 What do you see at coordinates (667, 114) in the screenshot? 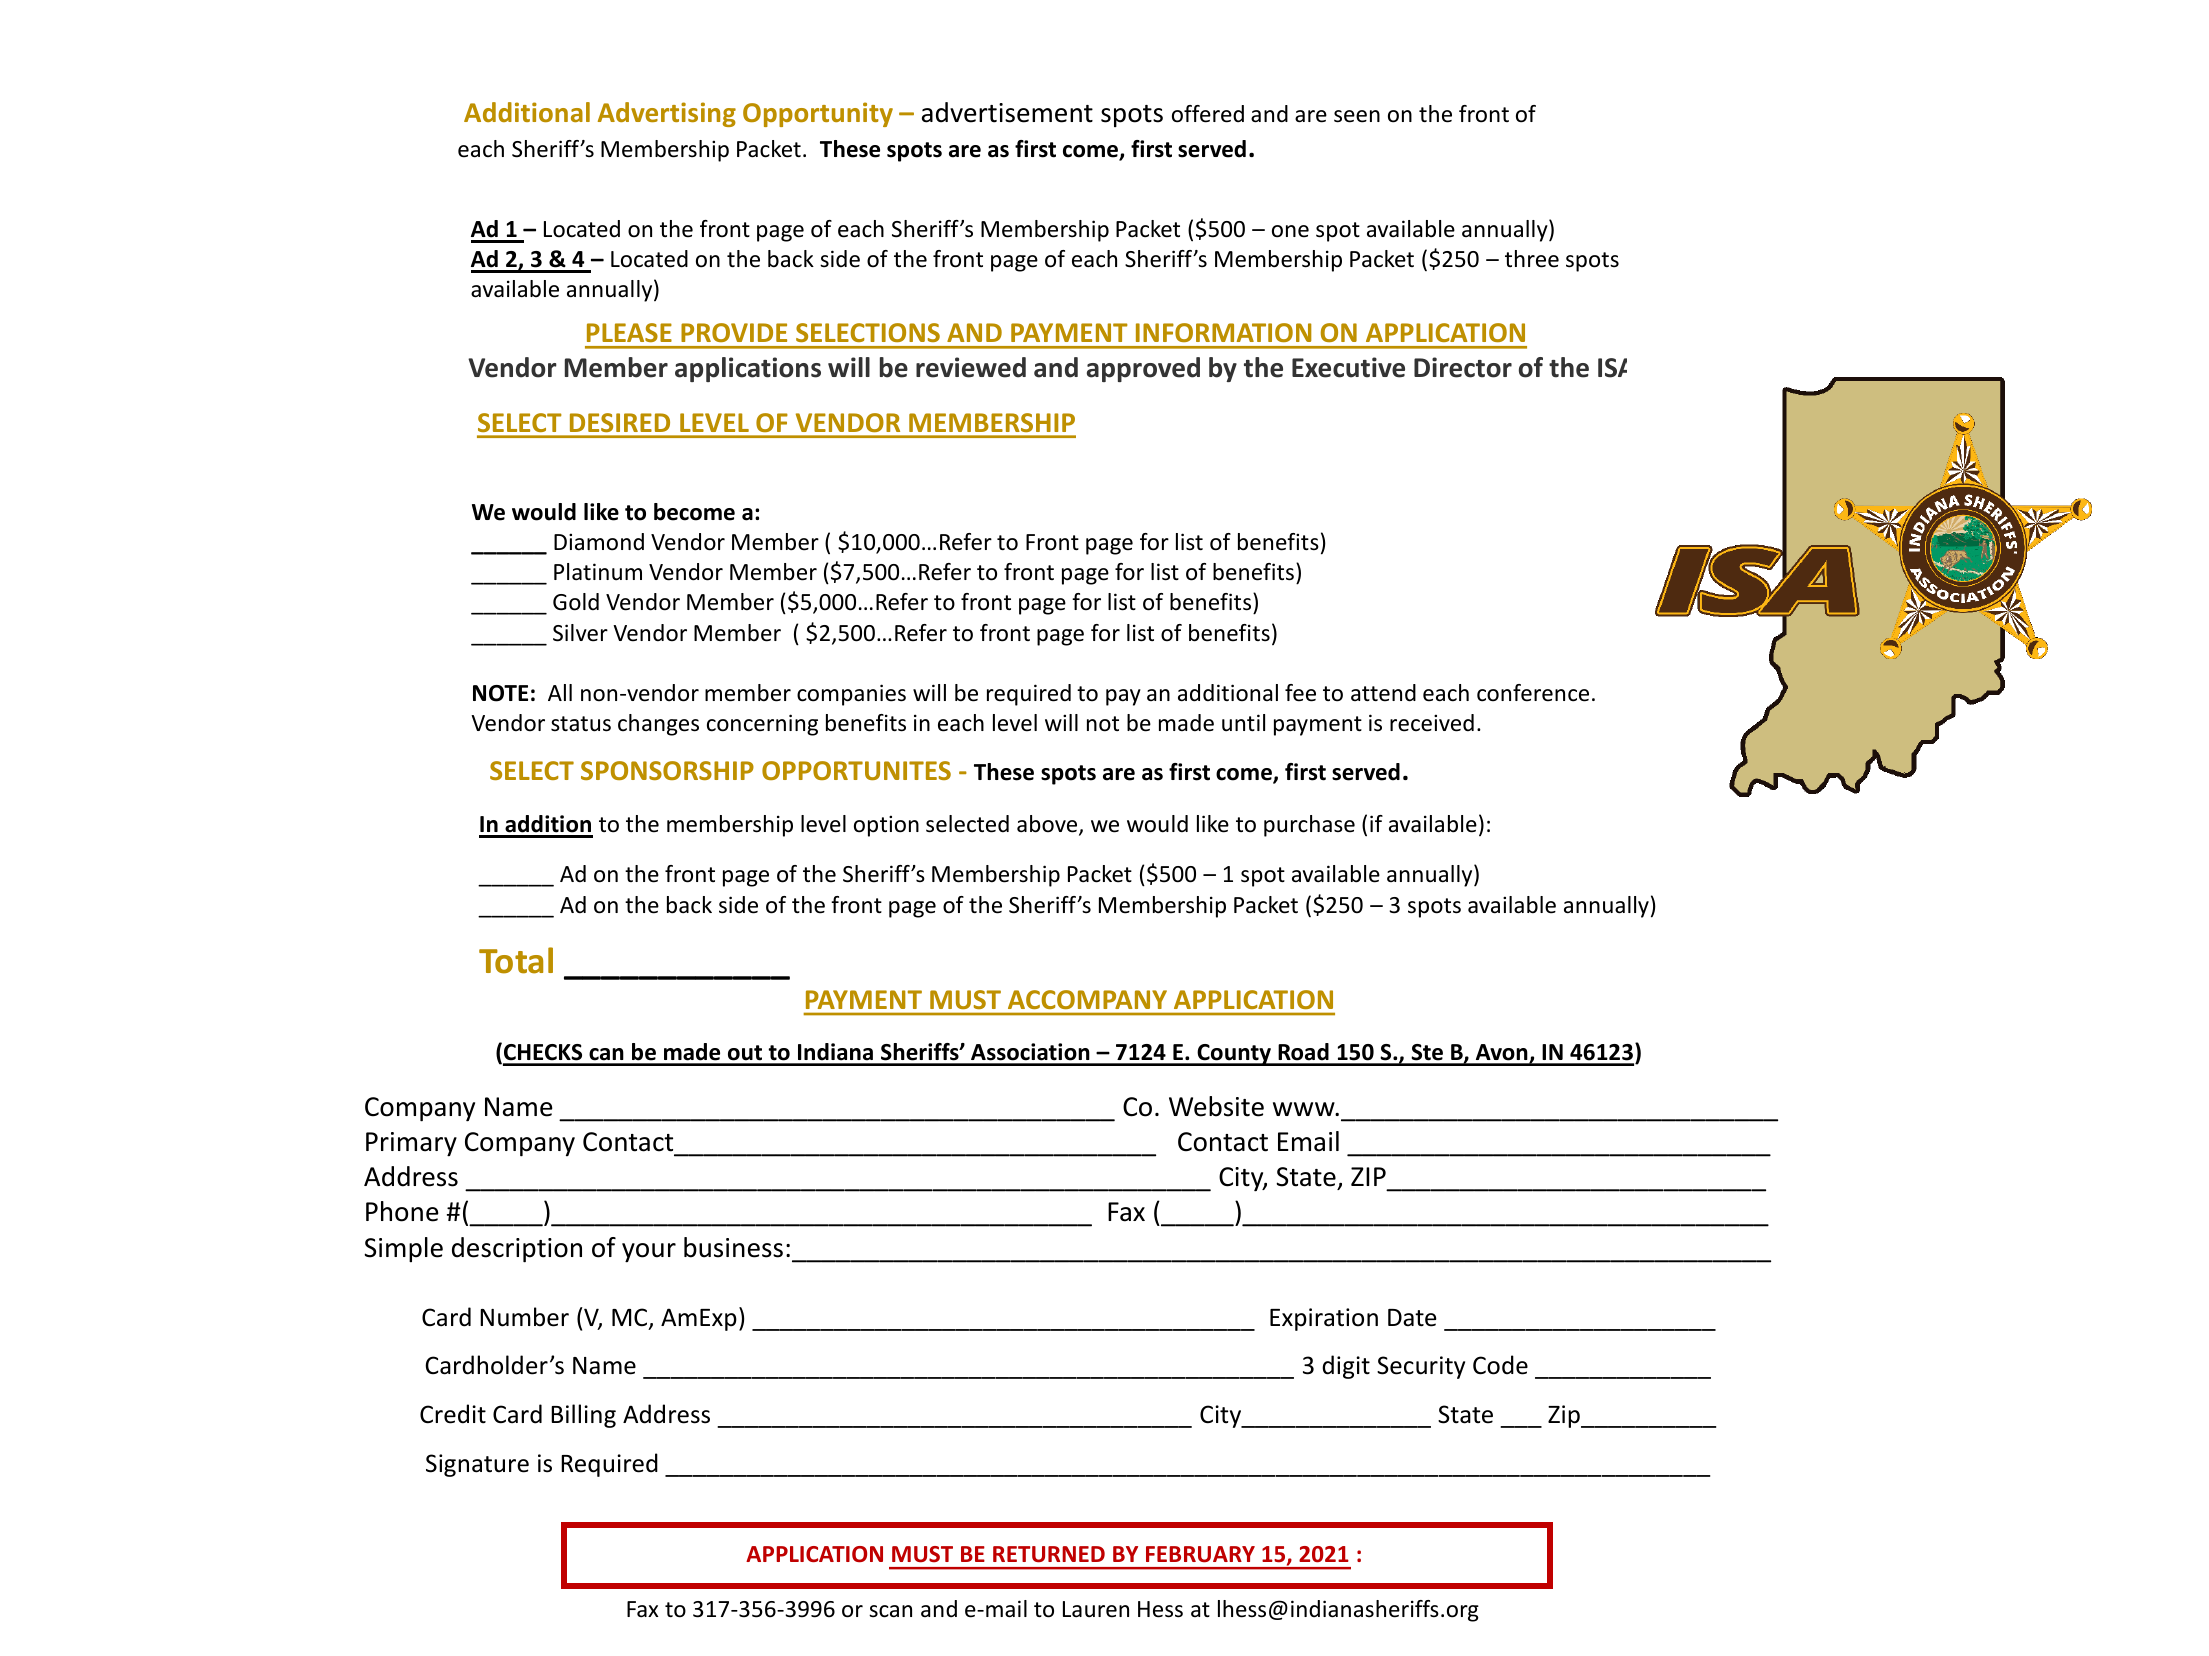
I see `Advertising` at bounding box center [667, 114].
